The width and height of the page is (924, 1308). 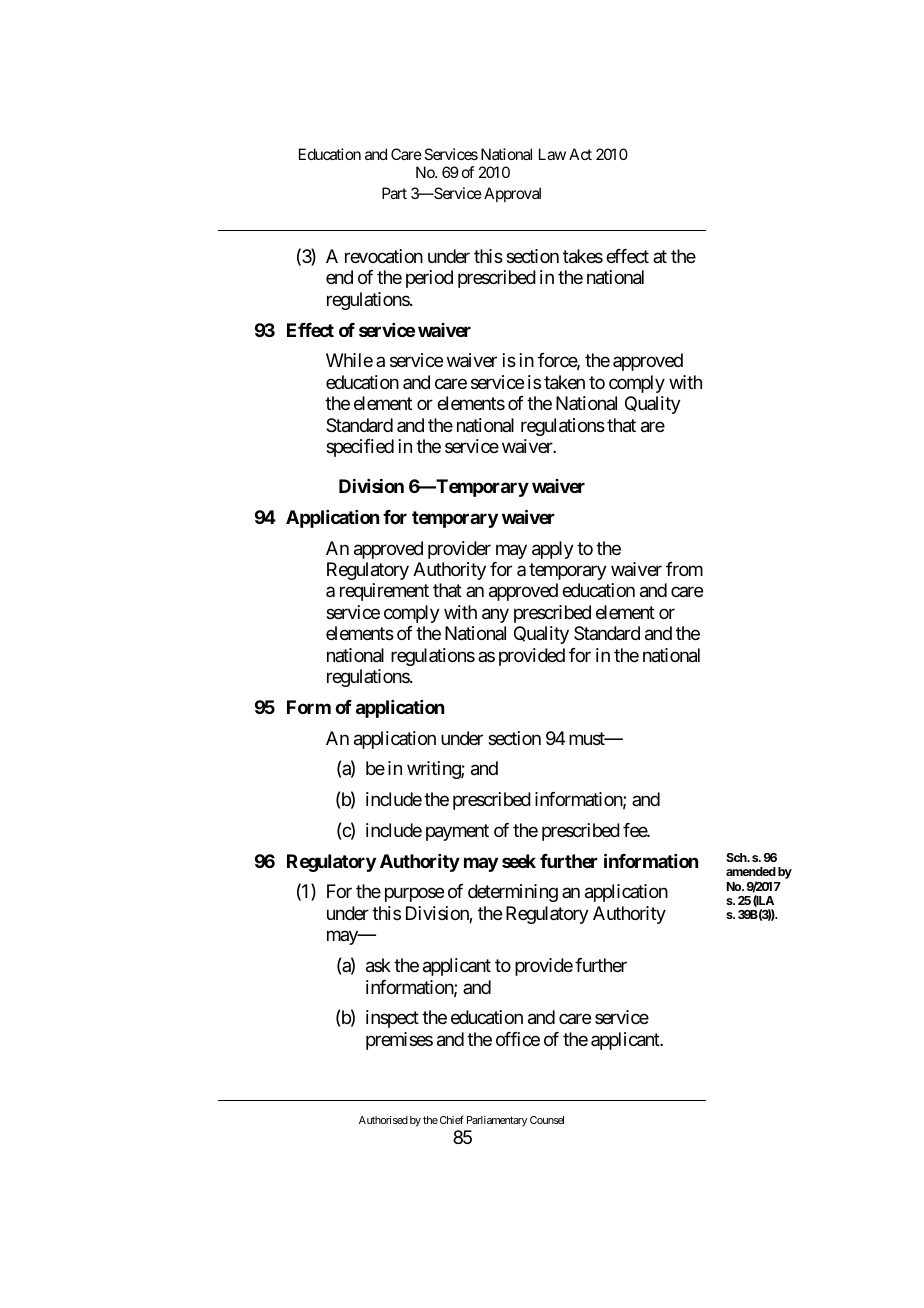 What do you see at coordinates (383, 1120) in the page?
I see `Authorised` at bounding box center [383, 1120].
